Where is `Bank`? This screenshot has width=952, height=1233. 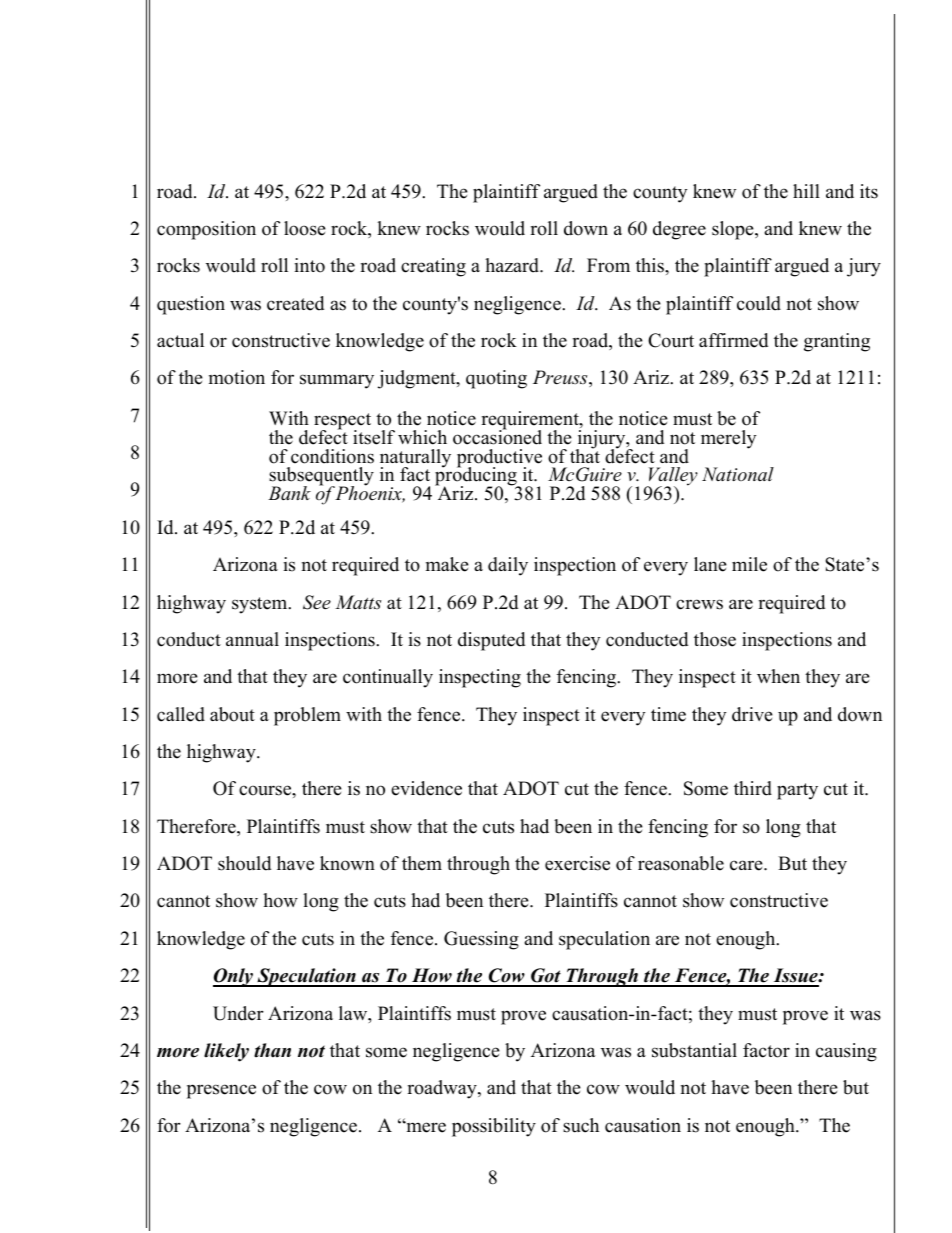
Bank is located at coordinates (289, 493).
